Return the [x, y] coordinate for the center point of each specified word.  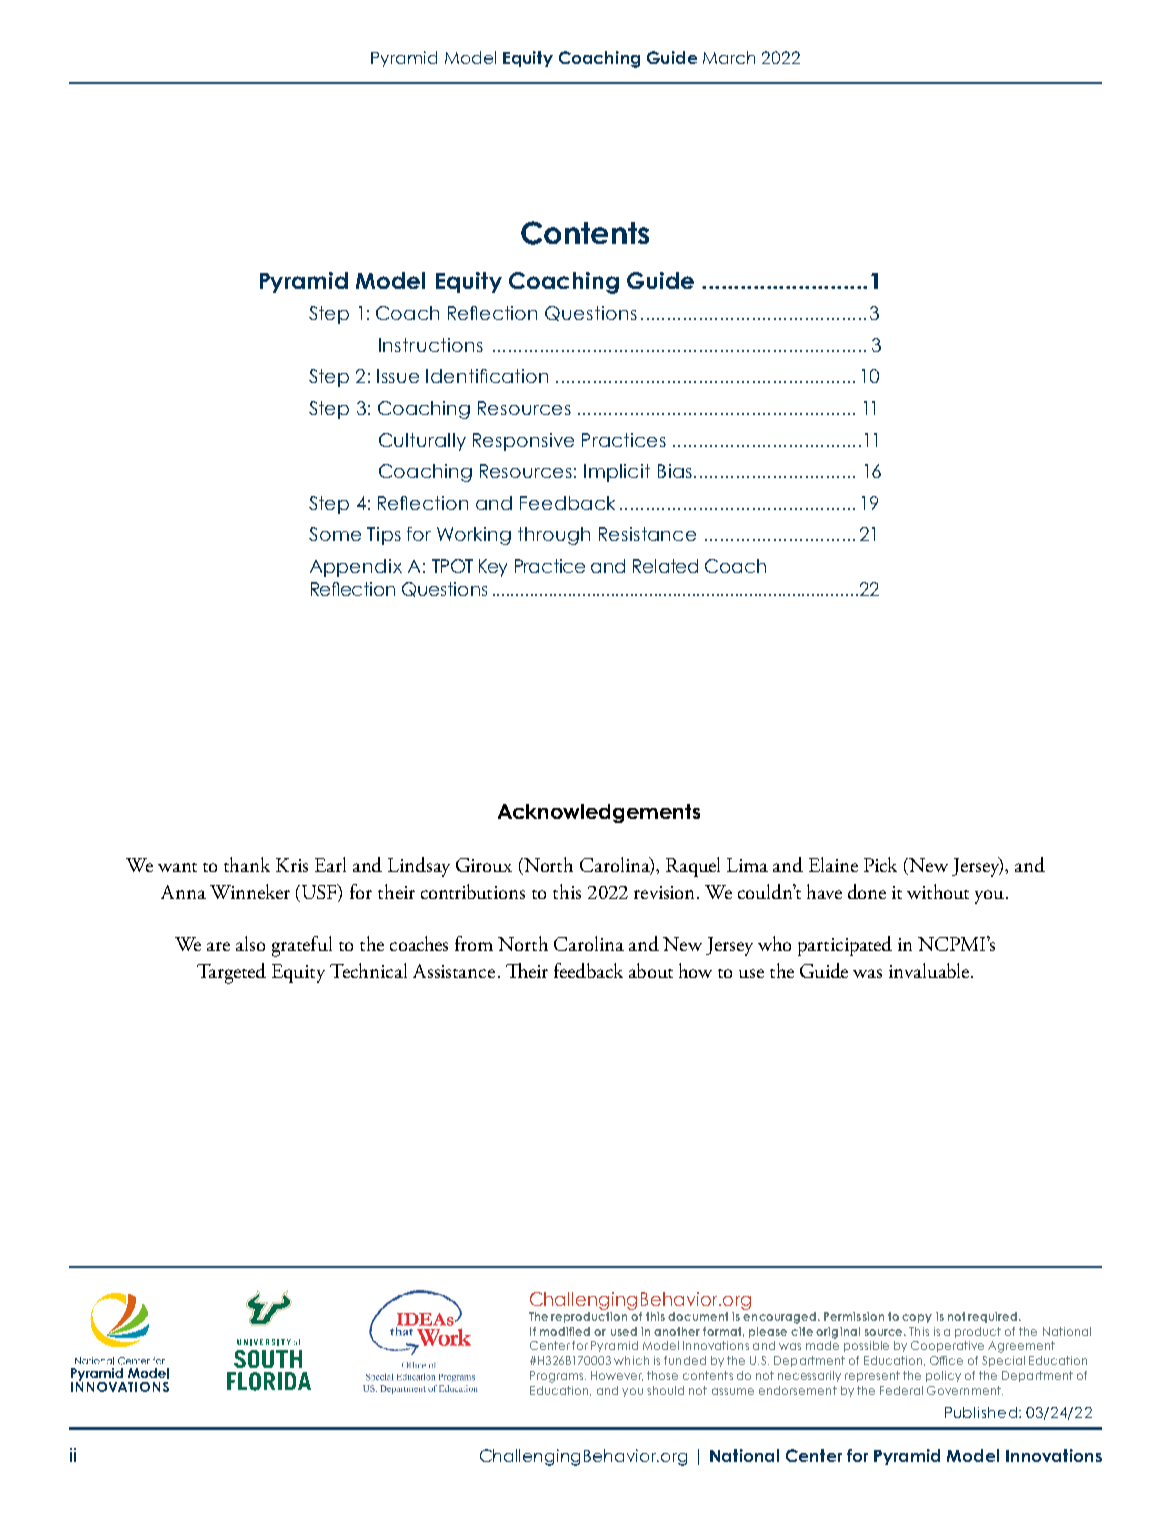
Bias [675, 471]
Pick [880, 864]
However [617, 1376]
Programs [558, 1377]
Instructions [431, 345]
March [729, 57]
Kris [292, 865]
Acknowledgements [599, 813]
